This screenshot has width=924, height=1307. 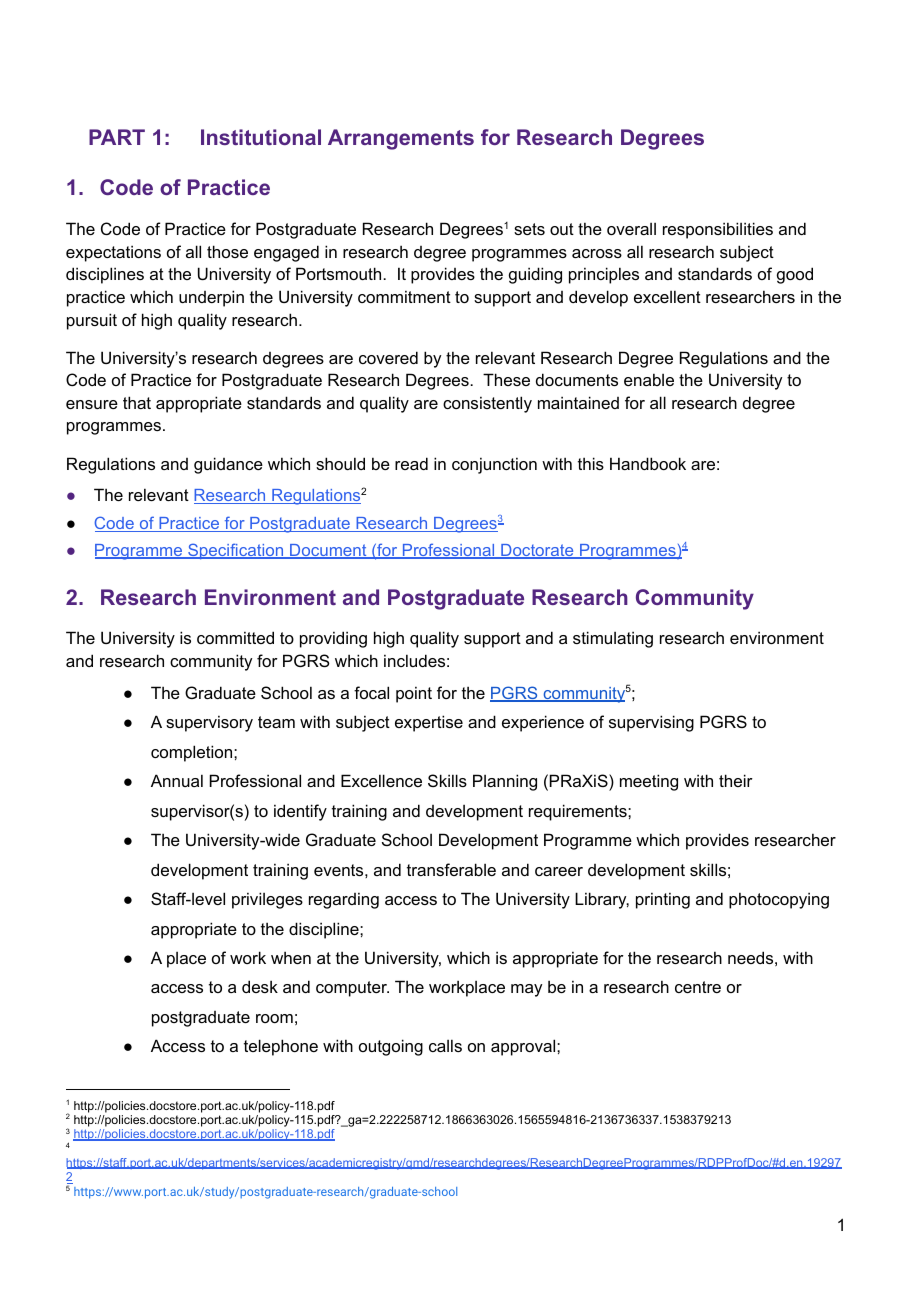 I want to click on responsibilities, so click(x=718, y=230).
